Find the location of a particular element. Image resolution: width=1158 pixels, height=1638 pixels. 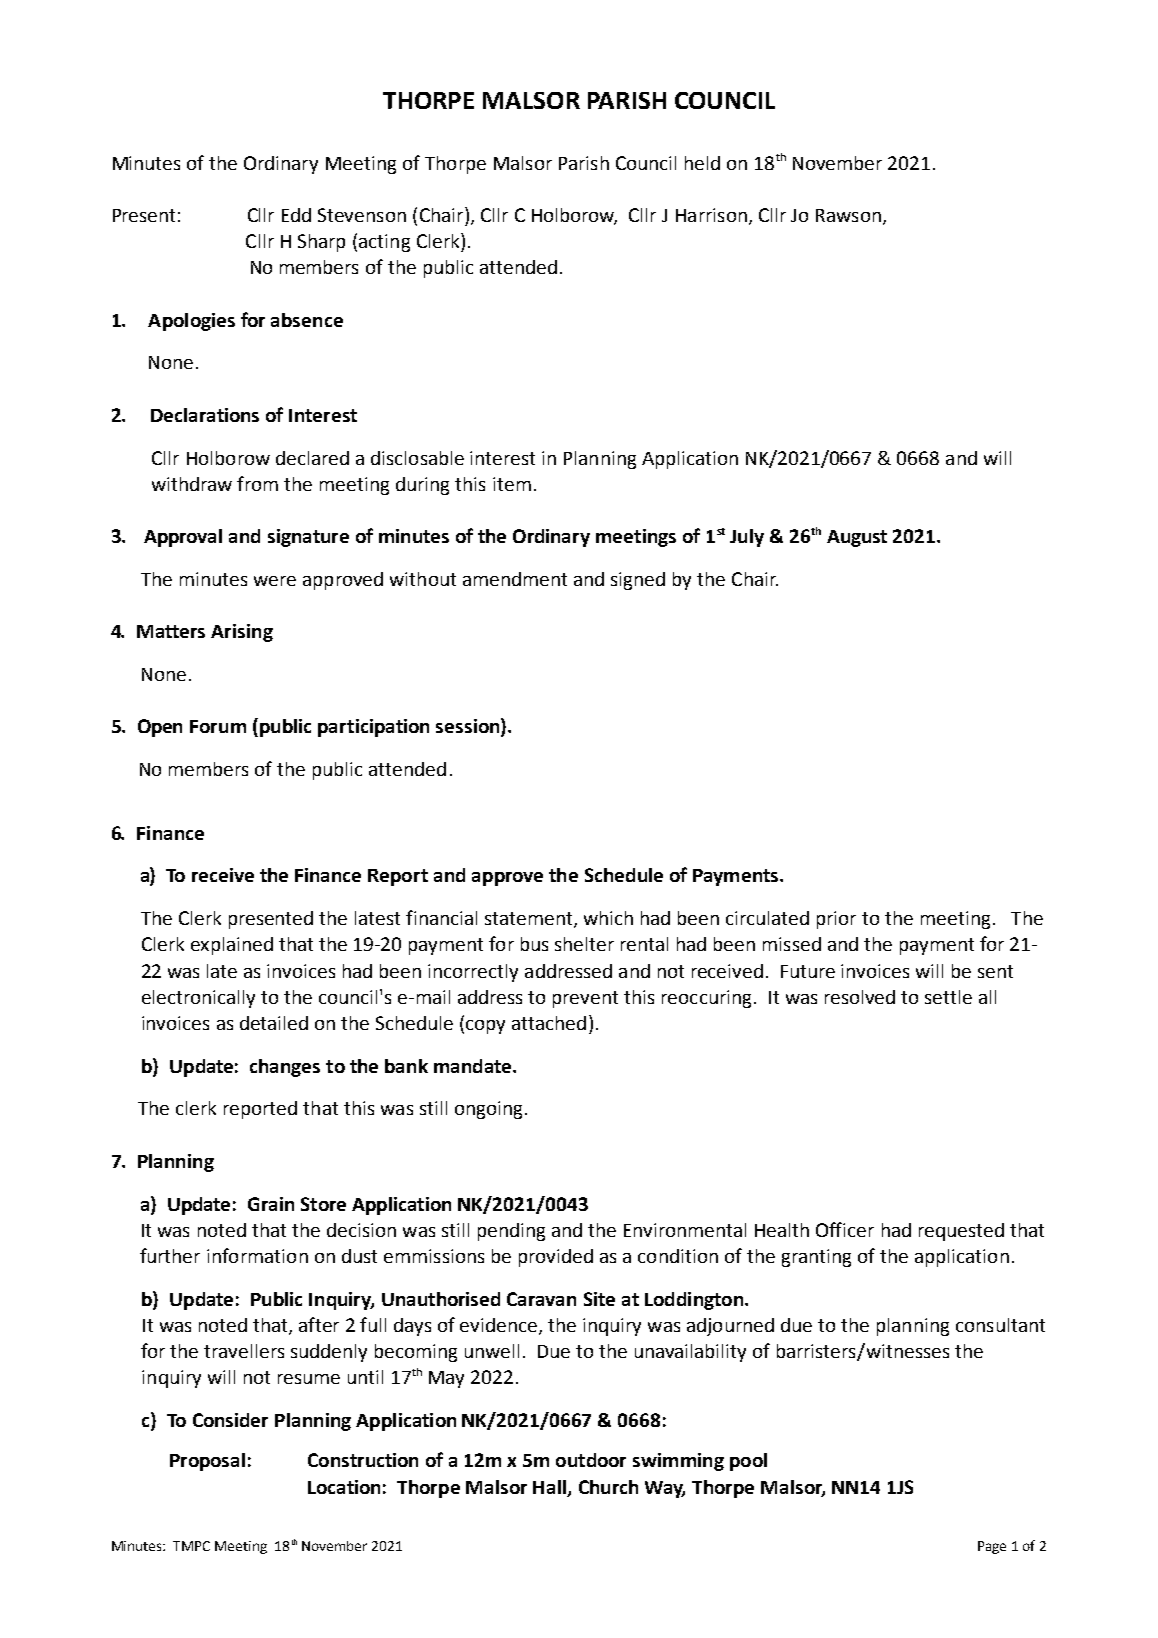

which is located at coordinates (608, 918).
